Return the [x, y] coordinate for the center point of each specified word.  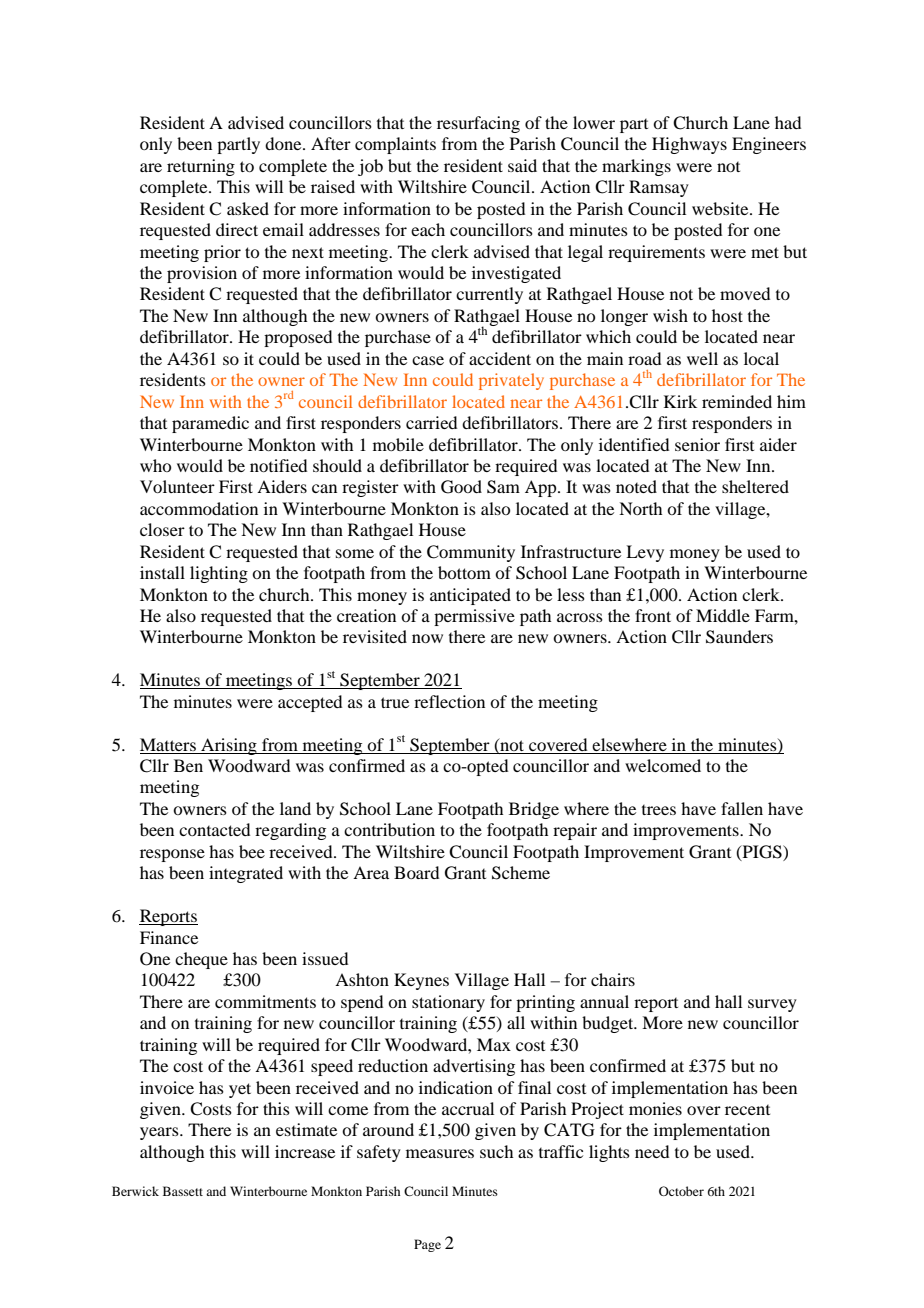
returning [201, 167]
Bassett [183, 1191]
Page [427, 1245]
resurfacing [478, 124]
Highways [689, 145]
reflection [449, 701]
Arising [229, 746]
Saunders [739, 637]
